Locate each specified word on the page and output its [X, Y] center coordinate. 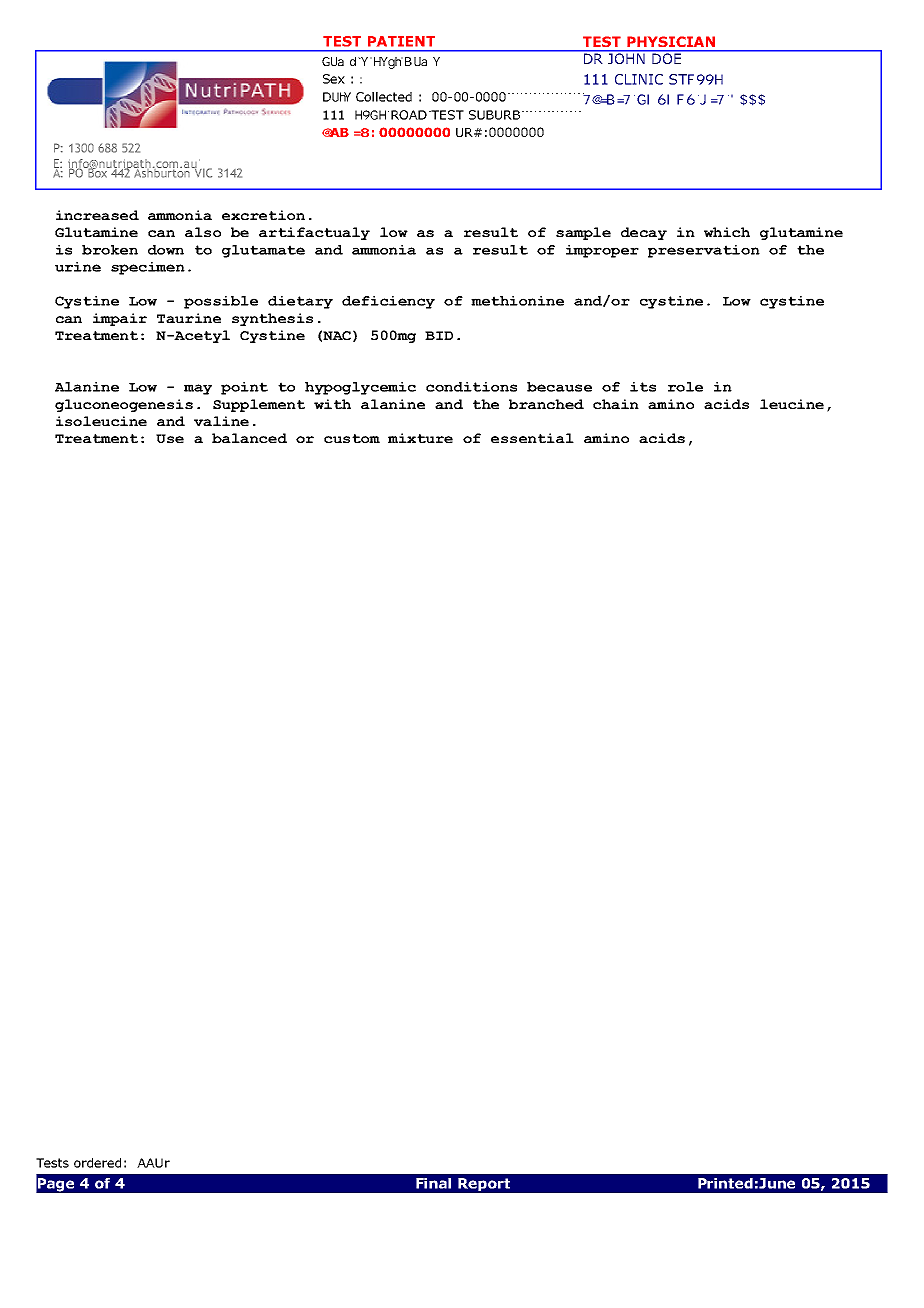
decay [644, 233]
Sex [334, 79]
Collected [384, 97]
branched [546, 404]
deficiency [388, 302]
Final [433, 1183]
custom [352, 438]
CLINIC [639, 79]
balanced [249, 438]
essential [532, 438]
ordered [97, 1163]
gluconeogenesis [124, 405]
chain [616, 404]
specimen [148, 268]
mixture [420, 438]
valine [221, 421]
